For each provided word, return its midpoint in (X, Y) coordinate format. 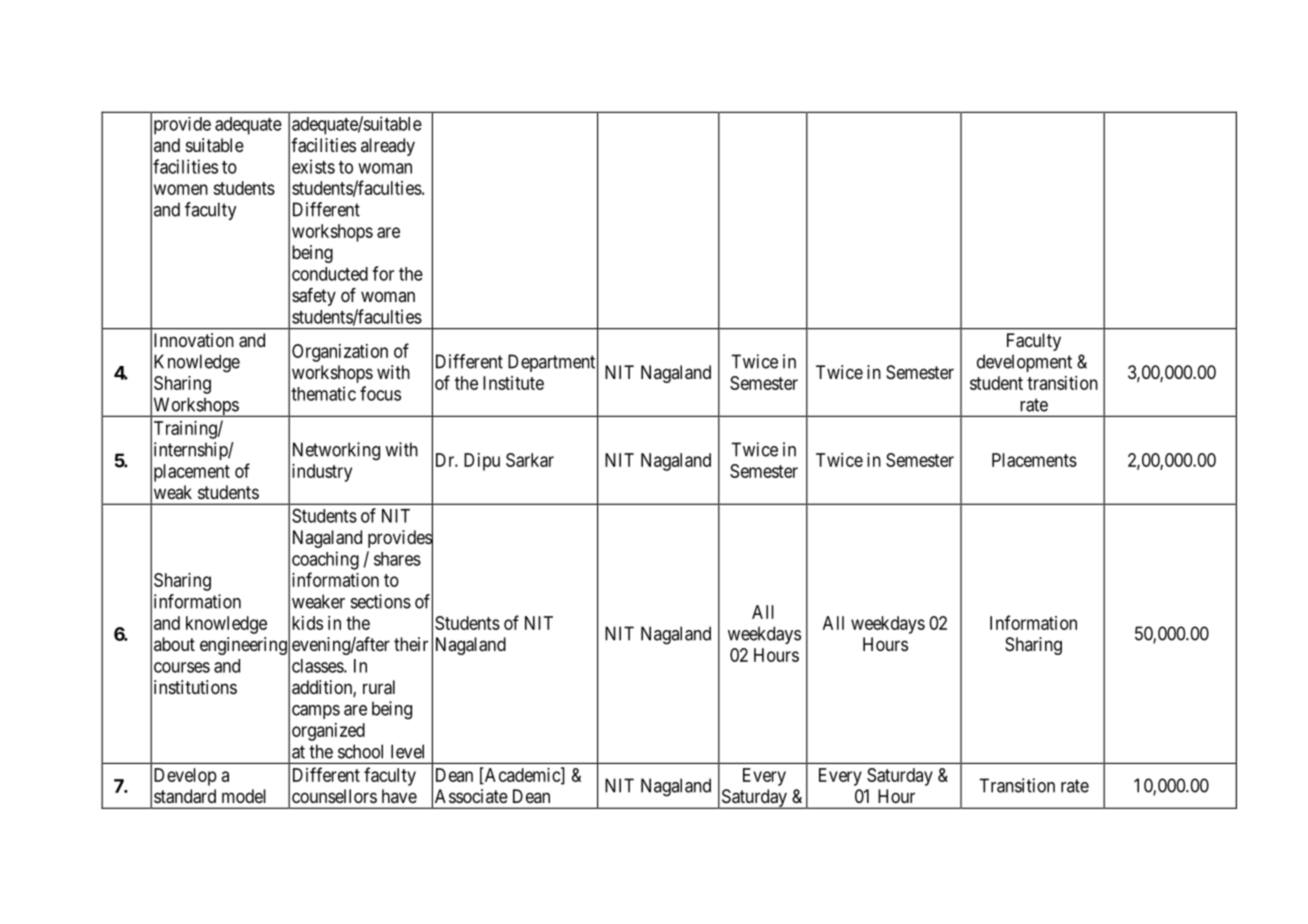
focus (380, 393)
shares (397, 559)
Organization (340, 353)
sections (381, 601)
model (244, 796)
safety (314, 297)
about (174, 644)
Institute (513, 383)
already (388, 147)
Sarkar (530, 460)
